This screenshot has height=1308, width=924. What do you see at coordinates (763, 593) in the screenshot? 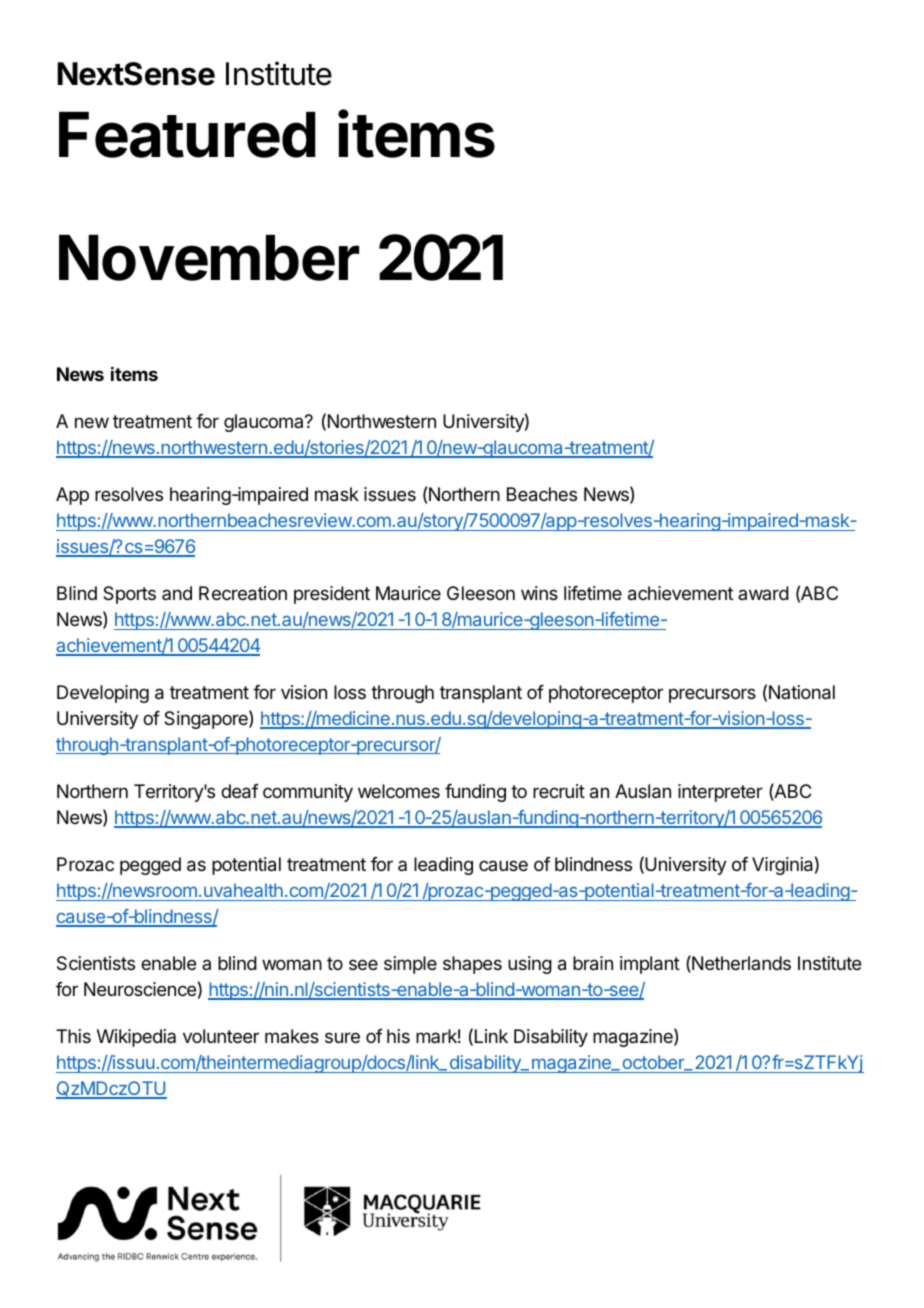
I see `award` at bounding box center [763, 593].
